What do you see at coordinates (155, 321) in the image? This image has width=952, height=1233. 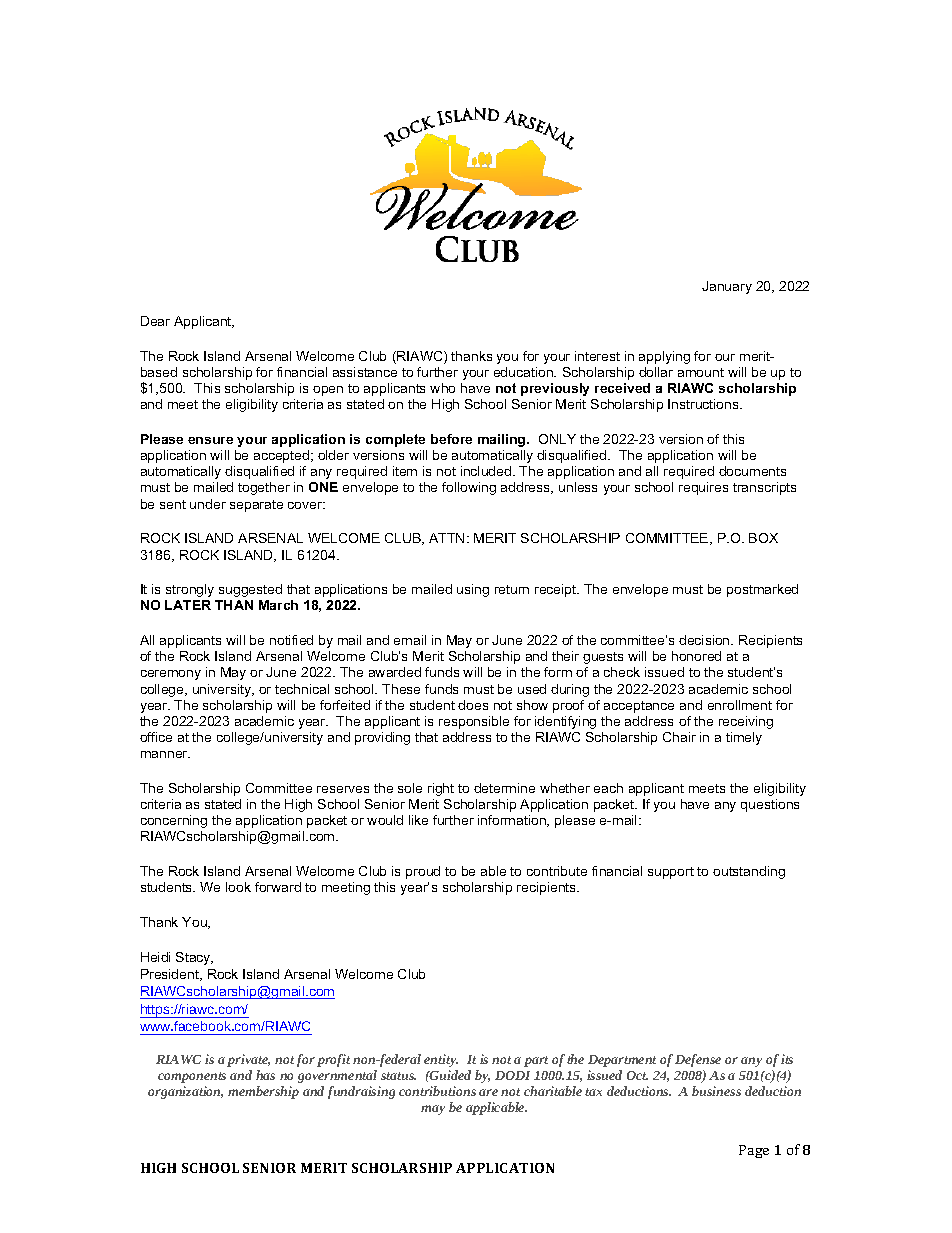 I see `Dear` at bounding box center [155, 321].
